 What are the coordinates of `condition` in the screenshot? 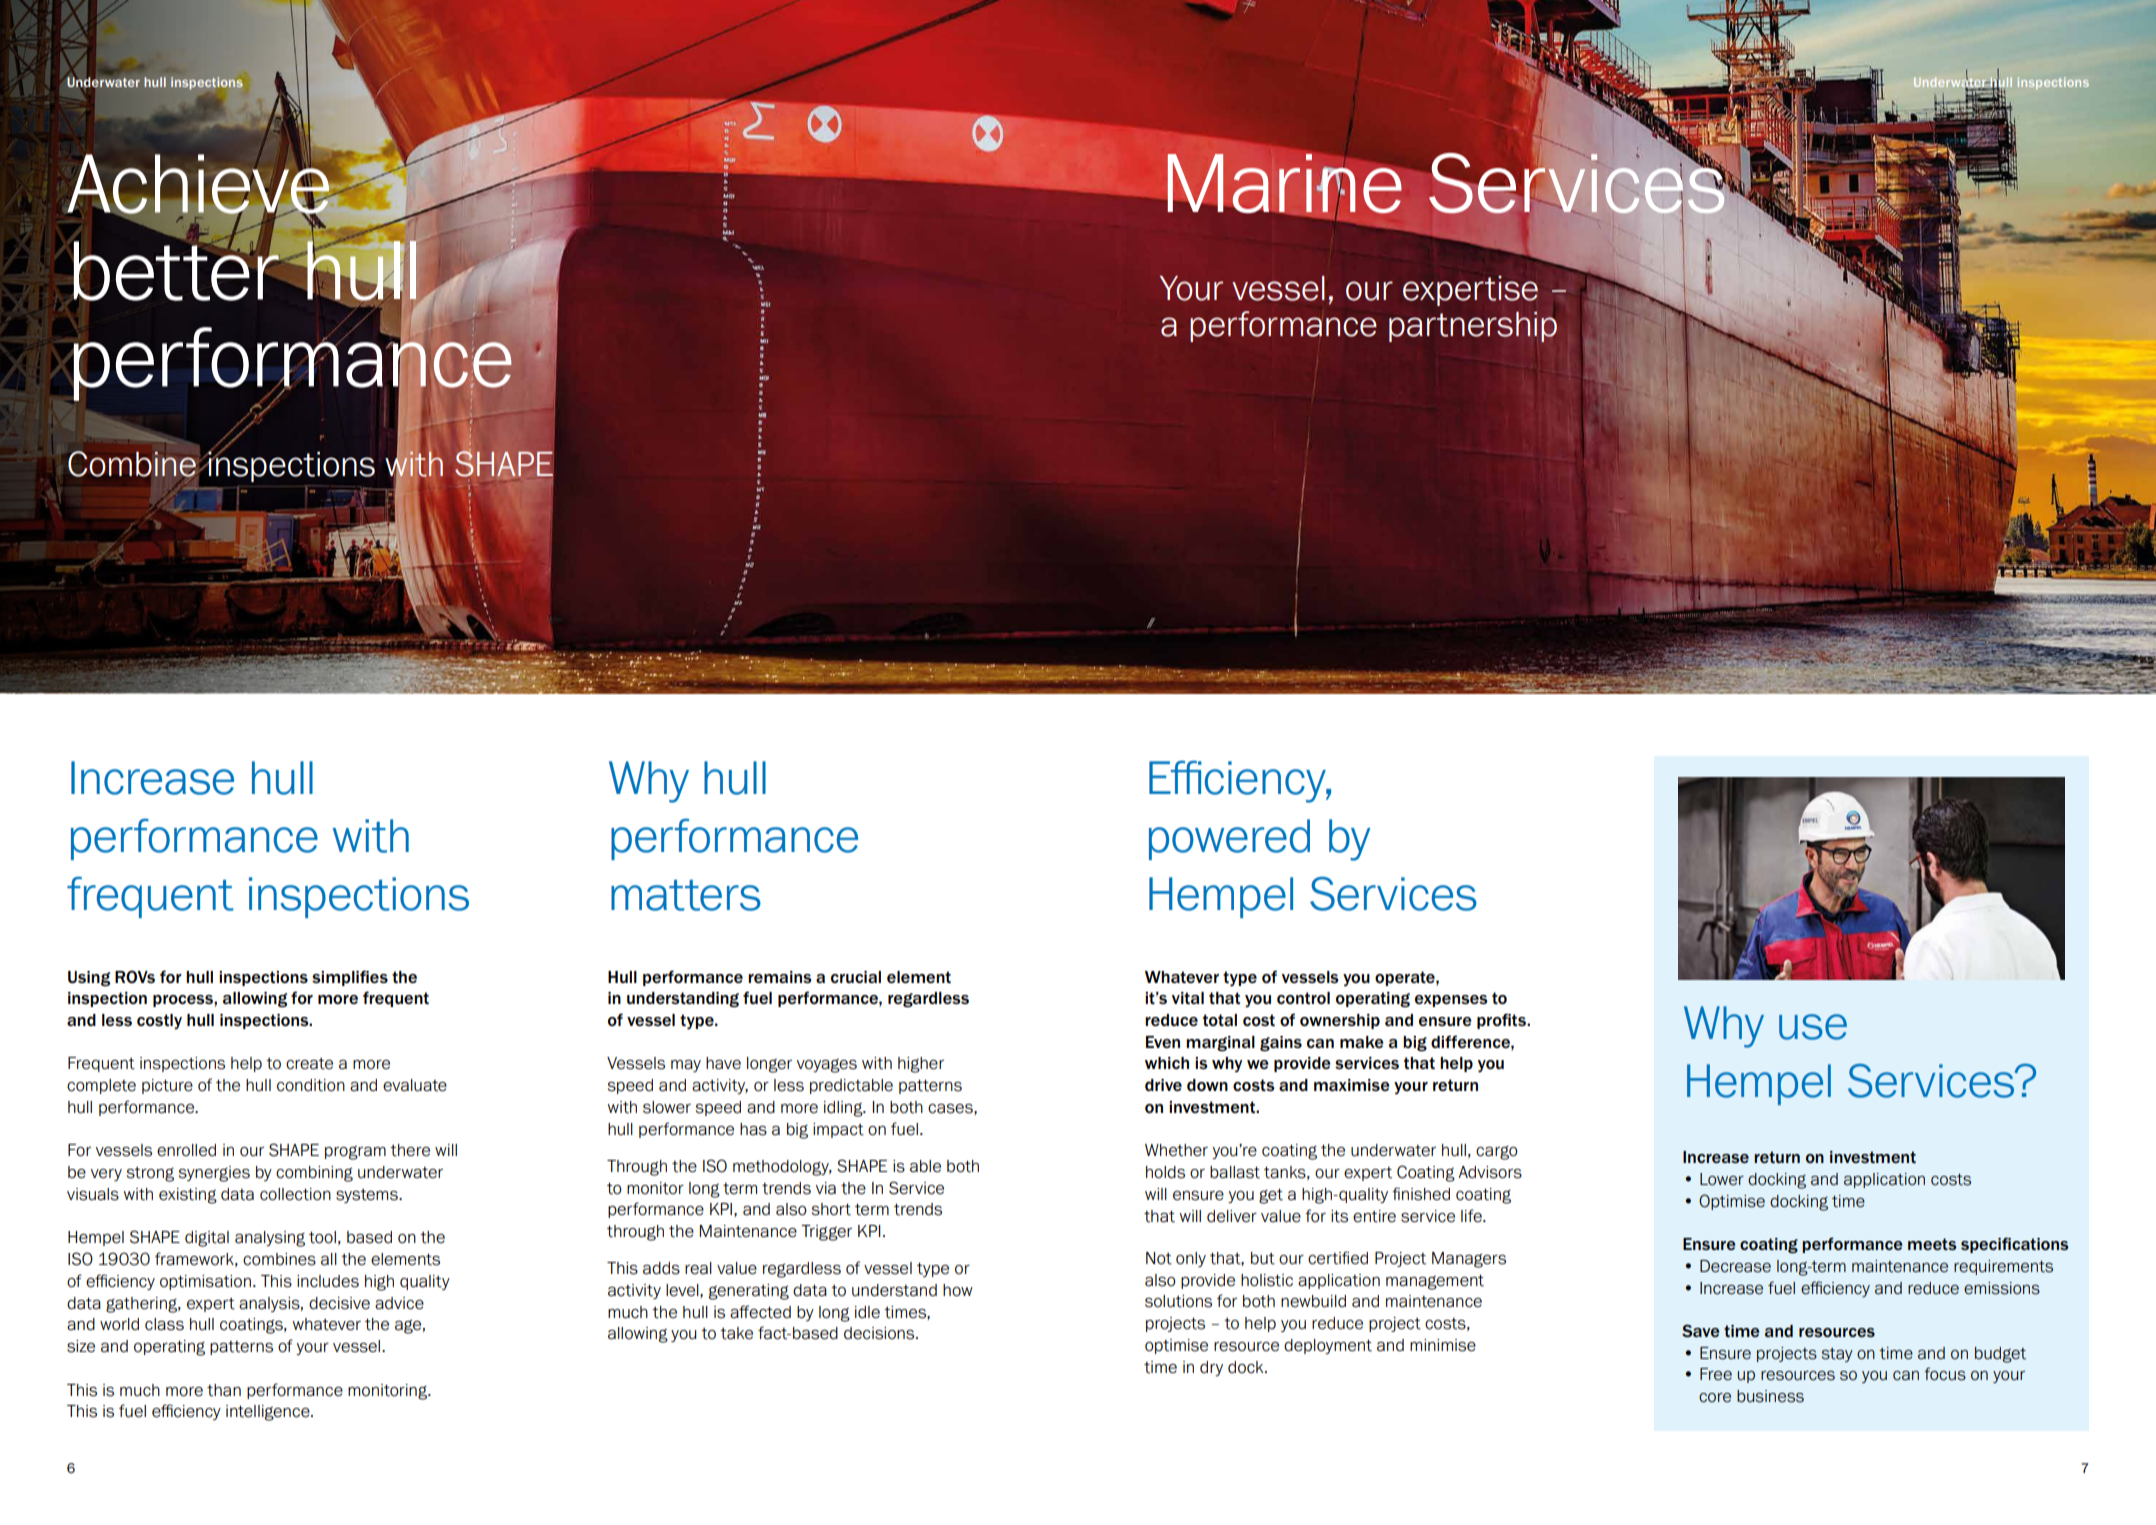 It's located at (311, 1085).
